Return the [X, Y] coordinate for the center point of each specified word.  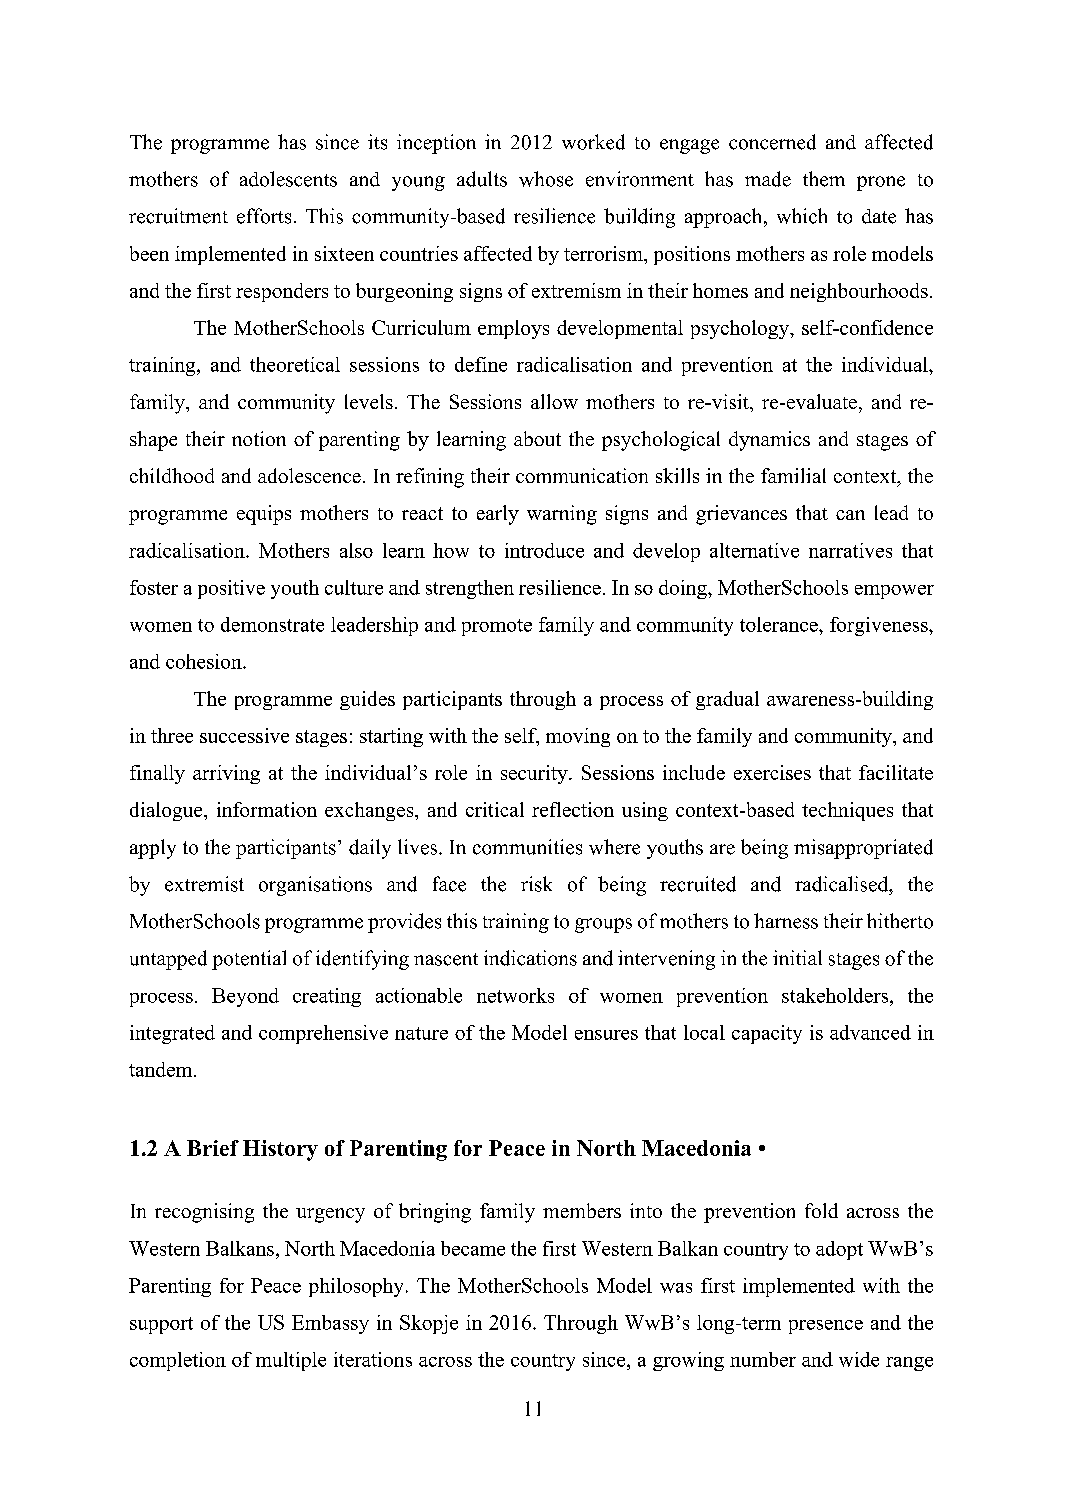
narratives [850, 550]
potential [249, 960]
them [824, 179]
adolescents [288, 179]
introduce [544, 550]
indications [530, 958]
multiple [291, 1361]
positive [231, 589]
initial [797, 957]
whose [546, 179]
